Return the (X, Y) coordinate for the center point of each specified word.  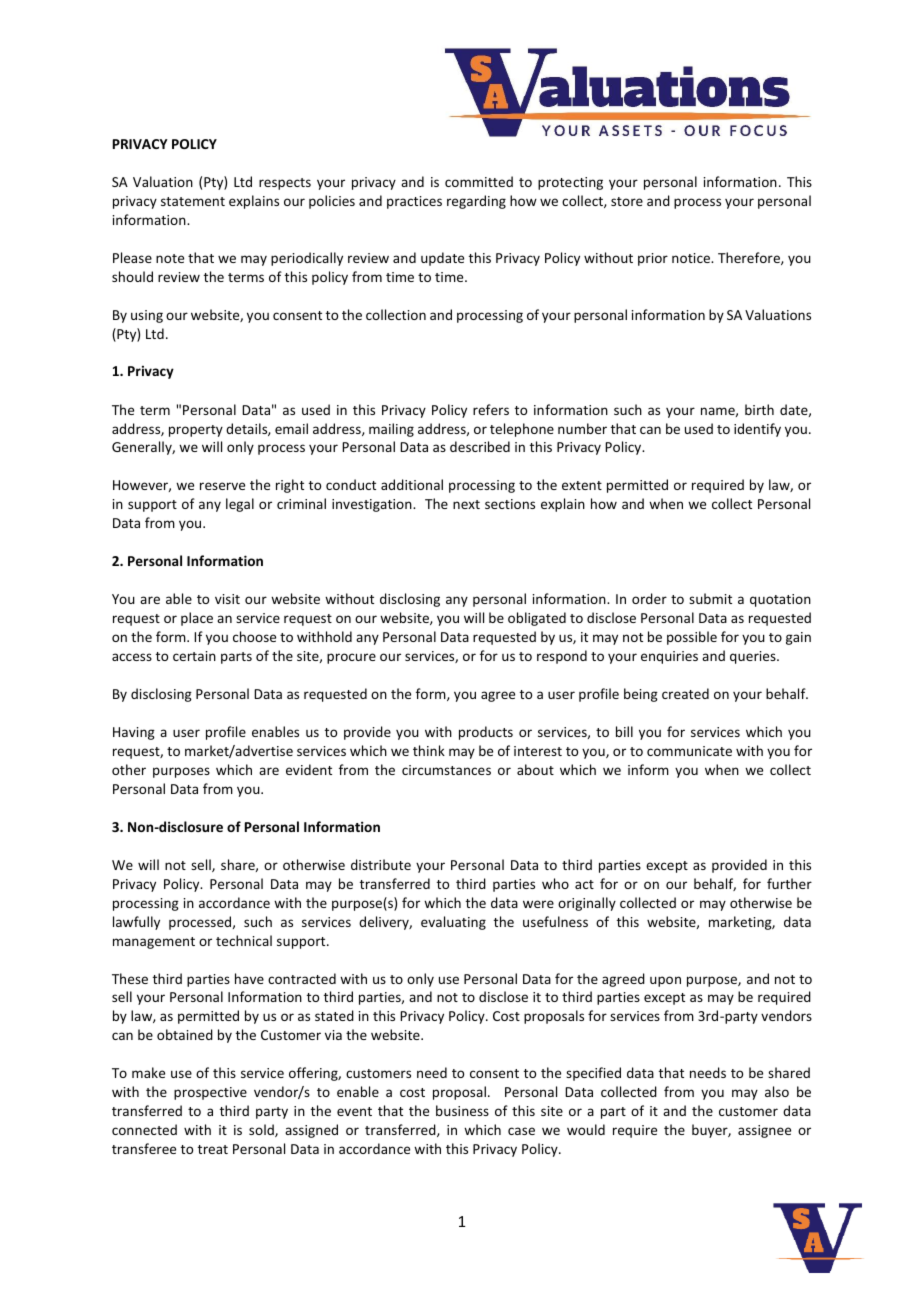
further (789, 883)
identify (757, 430)
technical (244, 940)
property (196, 431)
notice (692, 258)
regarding (476, 202)
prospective (210, 1093)
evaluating (453, 923)
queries (754, 657)
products (486, 733)
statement (193, 201)
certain (194, 656)
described (480, 446)
